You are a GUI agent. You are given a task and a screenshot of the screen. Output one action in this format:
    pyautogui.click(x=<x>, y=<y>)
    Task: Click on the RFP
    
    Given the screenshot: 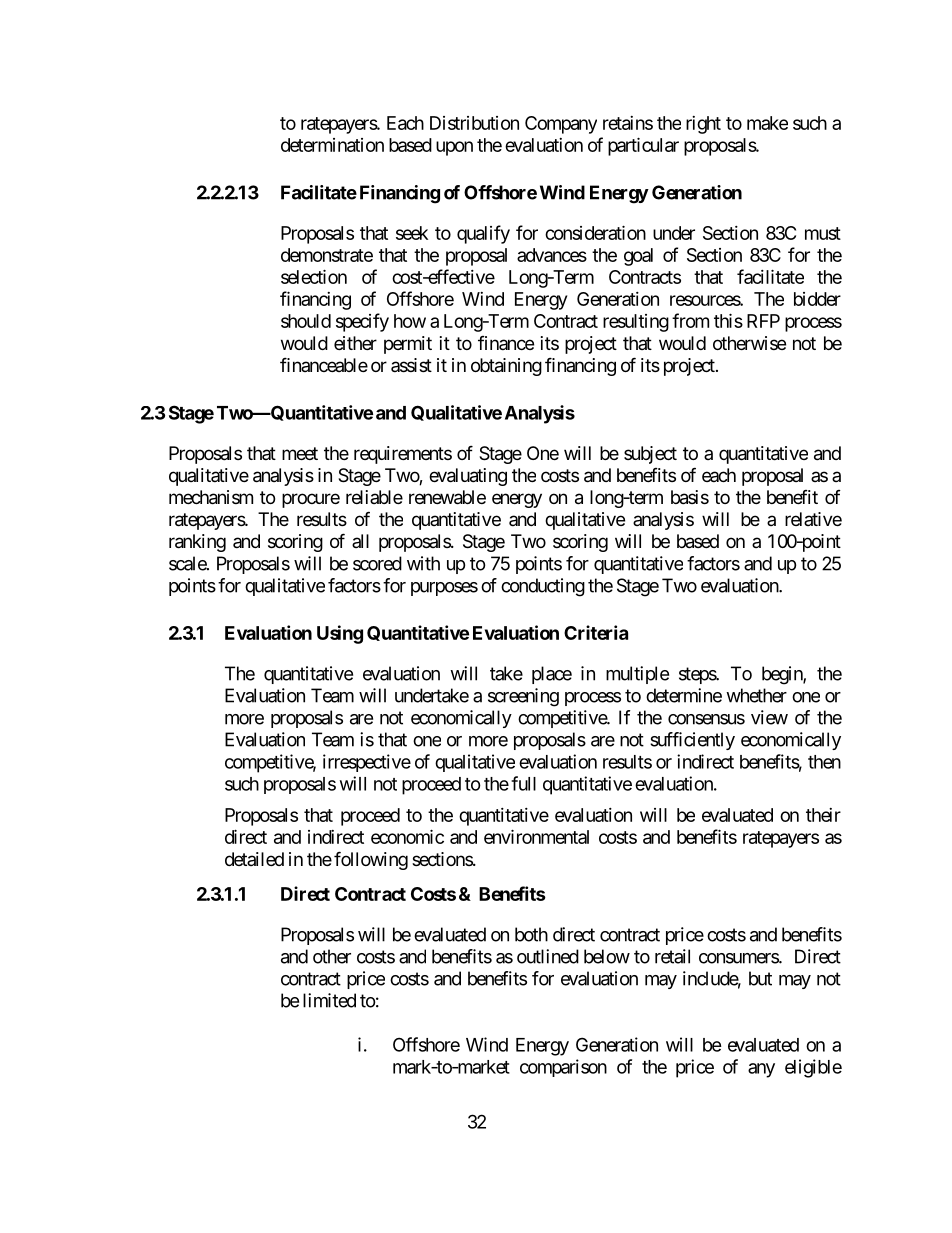 What is the action you would take?
    pyautogui.click(x=763, y=321)
